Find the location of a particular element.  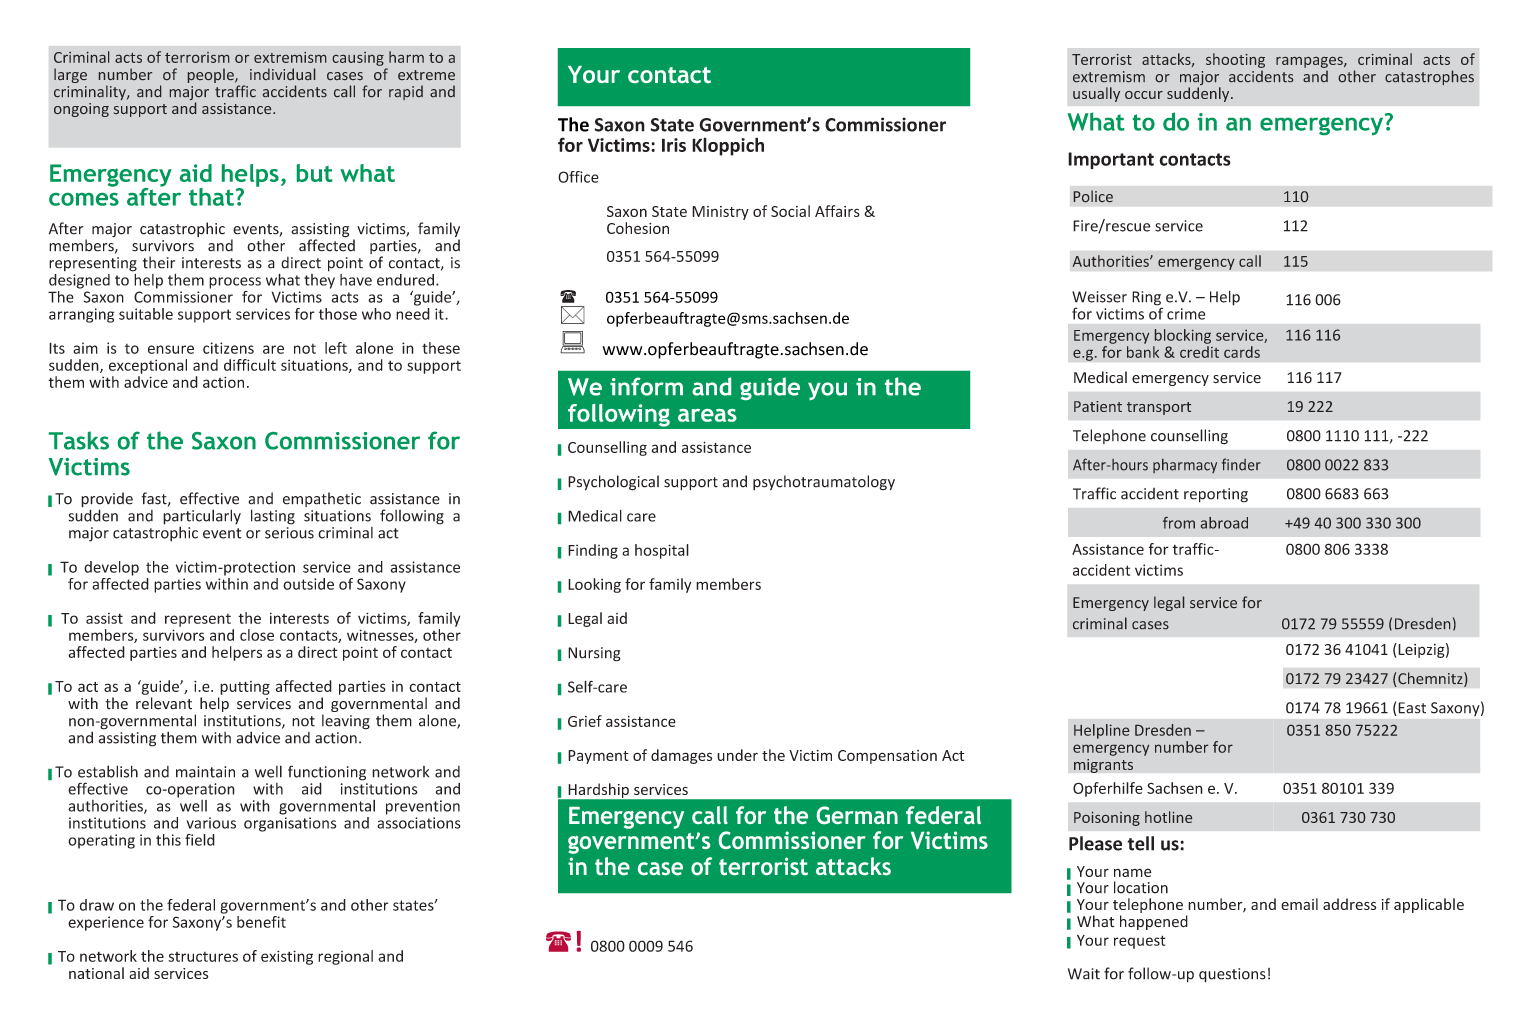

close is located at coordinates (257, 635).
